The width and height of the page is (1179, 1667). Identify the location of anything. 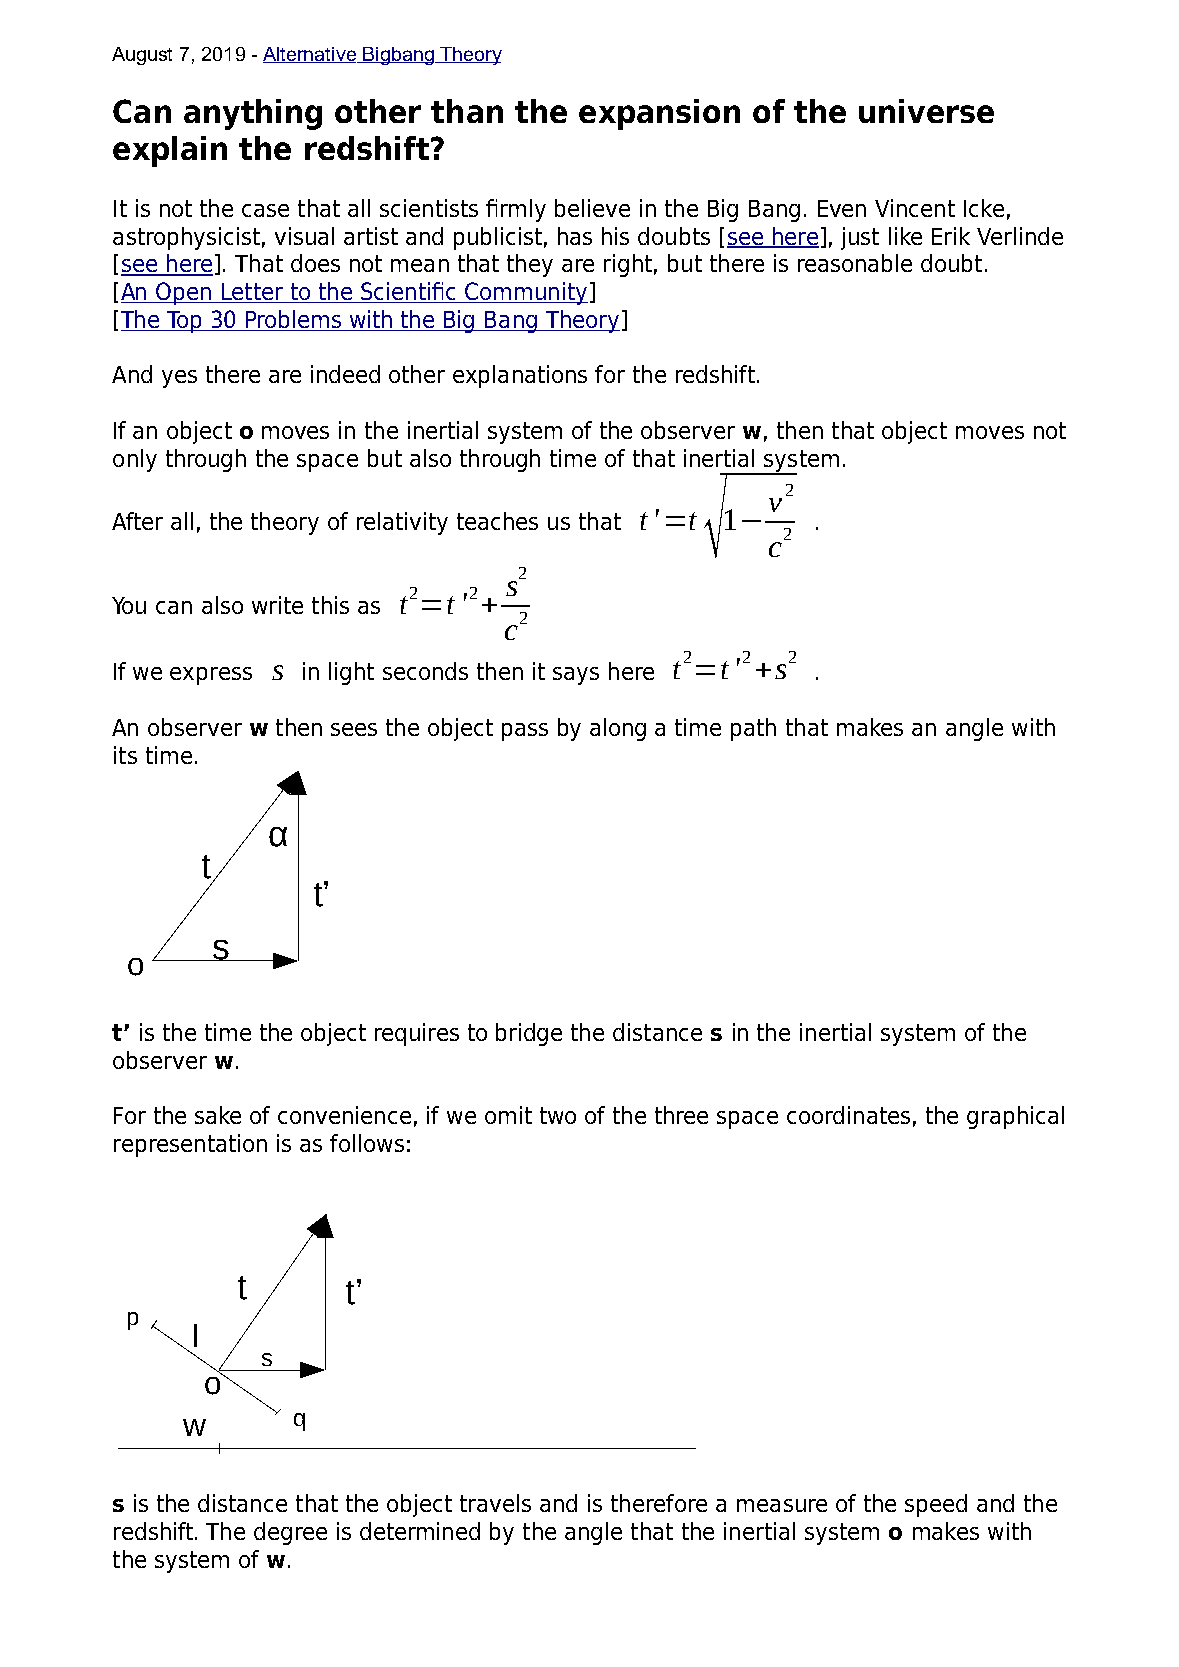
(253, 114).
